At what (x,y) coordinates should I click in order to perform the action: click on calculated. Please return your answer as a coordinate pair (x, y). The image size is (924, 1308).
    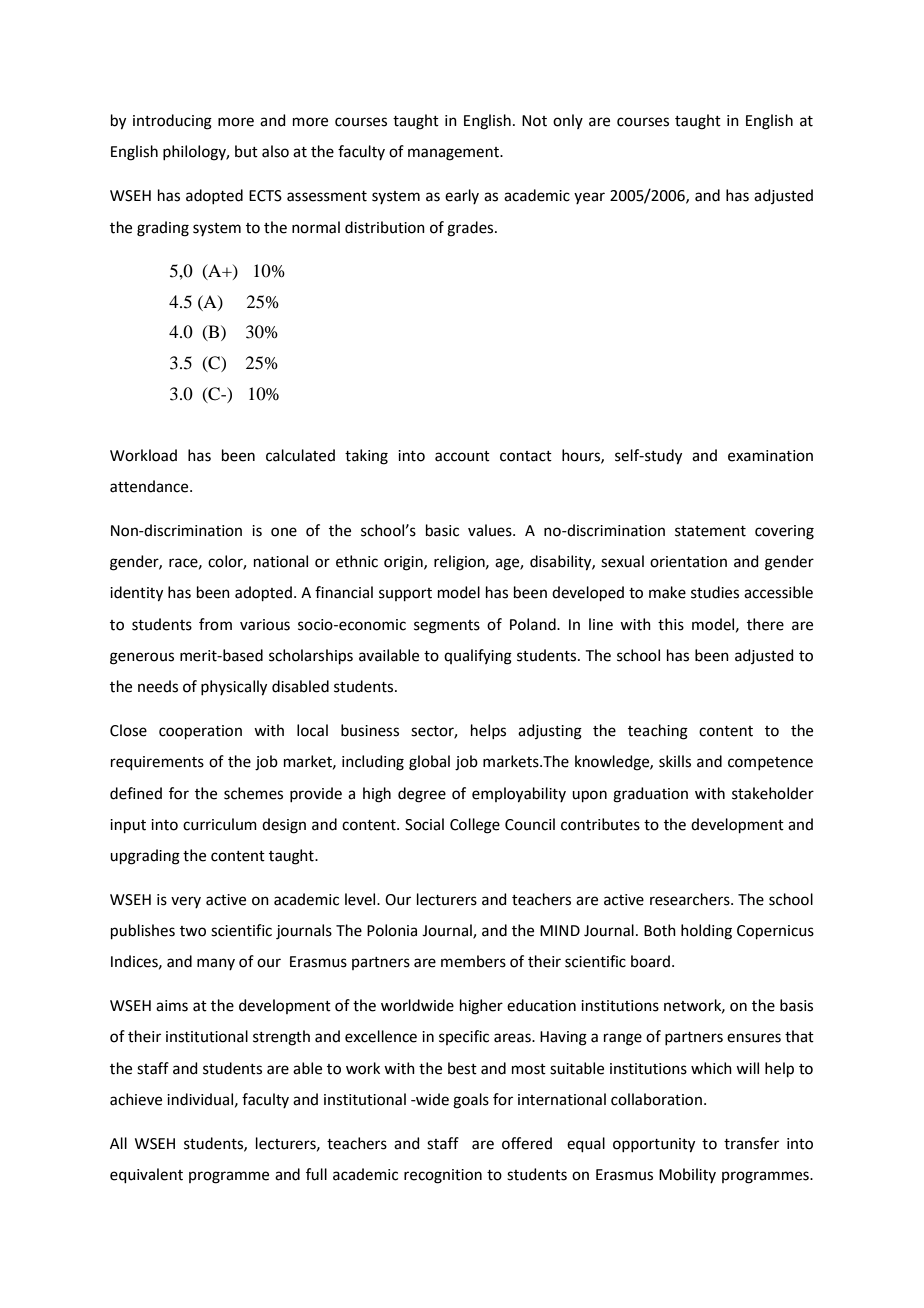
    Looking at the image, I should click on (300, 455).
